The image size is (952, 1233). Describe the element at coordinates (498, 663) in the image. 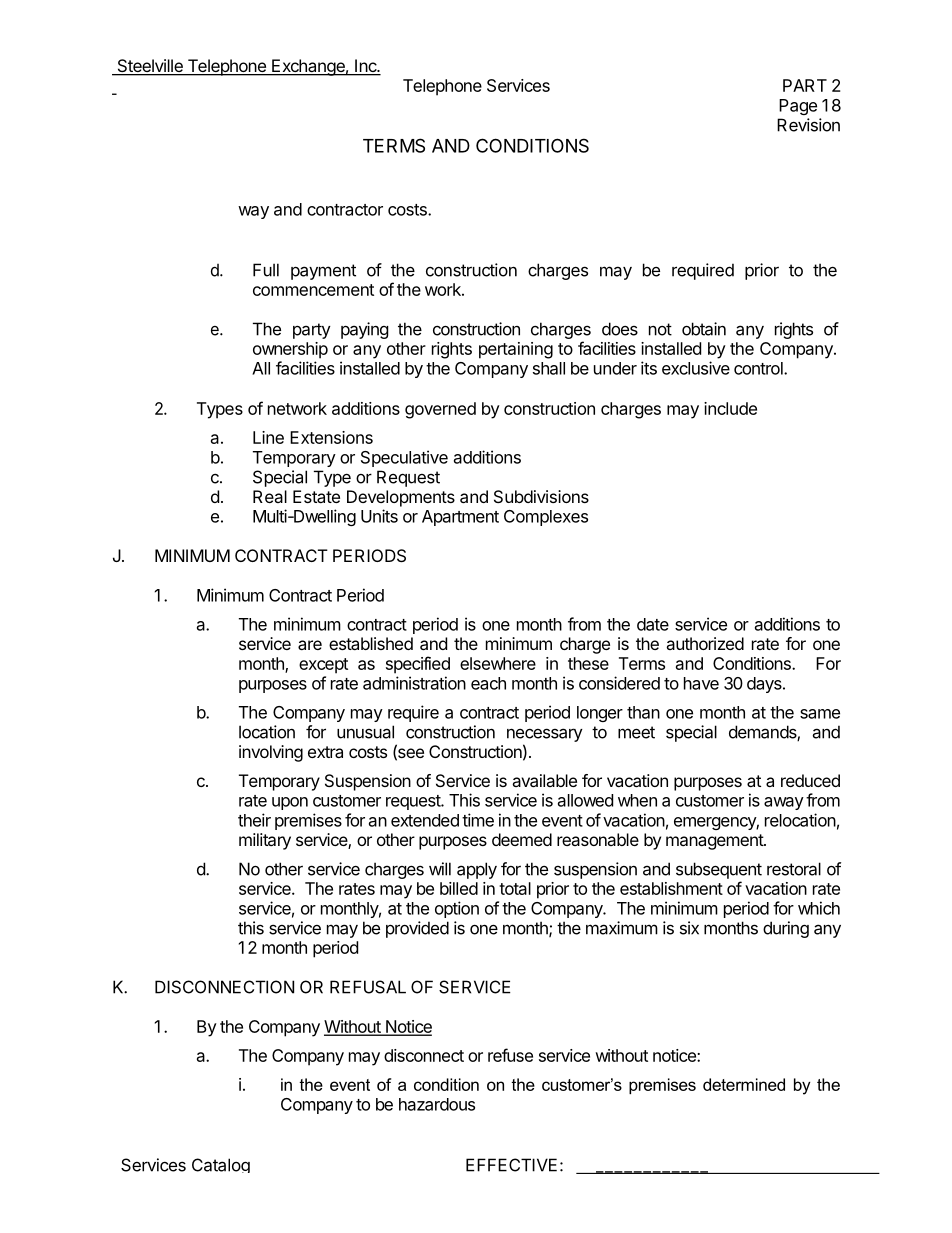

I see `elsewhere` at that location.
